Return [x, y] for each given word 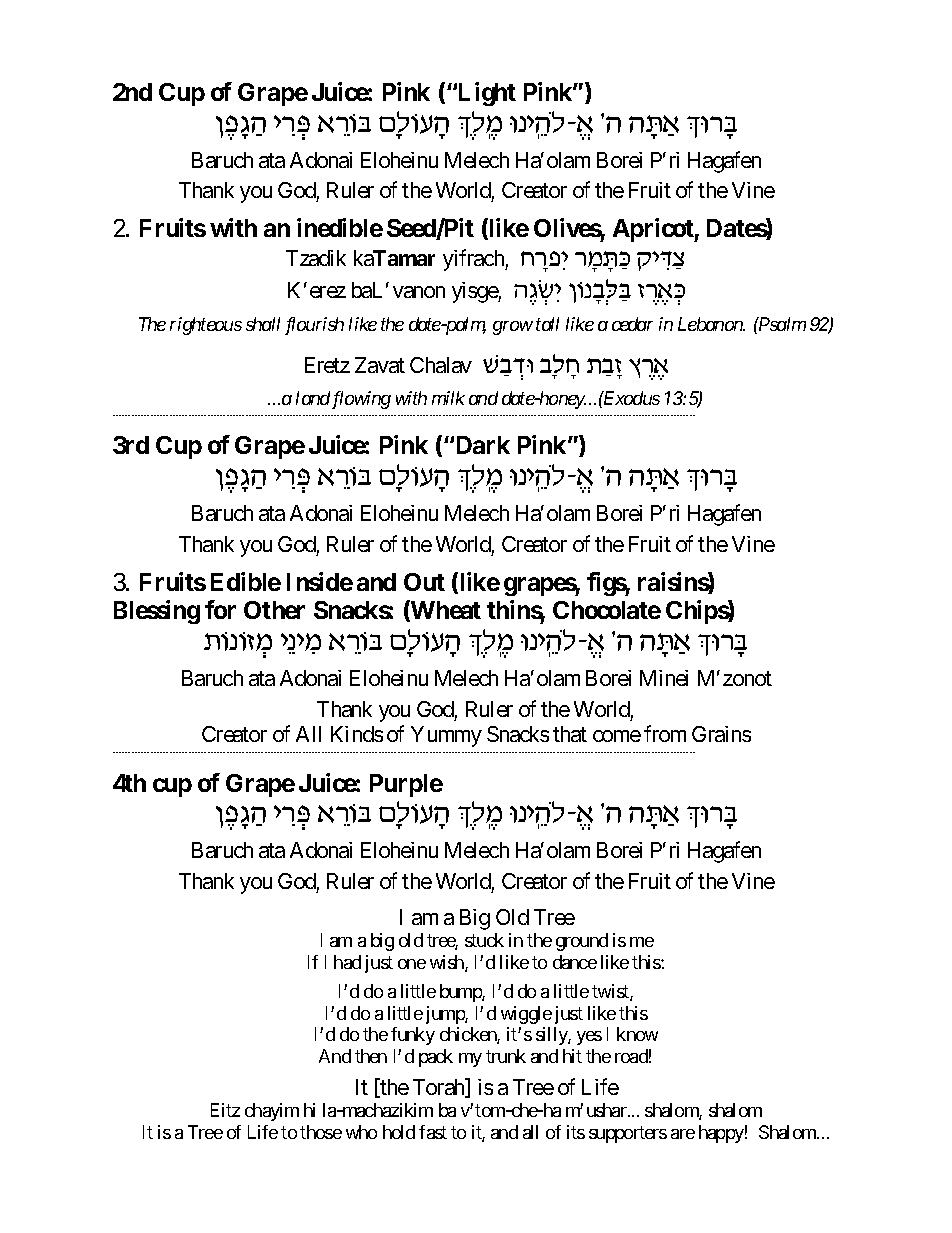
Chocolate [607, 610]
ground [582, 942]
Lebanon [711, 324]
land [313, 398]
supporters [628, 1134]
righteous [206, 326]
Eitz [225, 1110]
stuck [484, 940]
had [347, 962]
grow [513, 328]
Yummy [446, 736]
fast [433, 1132]
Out [424, 582]
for [220, 609]
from [665, 733]
